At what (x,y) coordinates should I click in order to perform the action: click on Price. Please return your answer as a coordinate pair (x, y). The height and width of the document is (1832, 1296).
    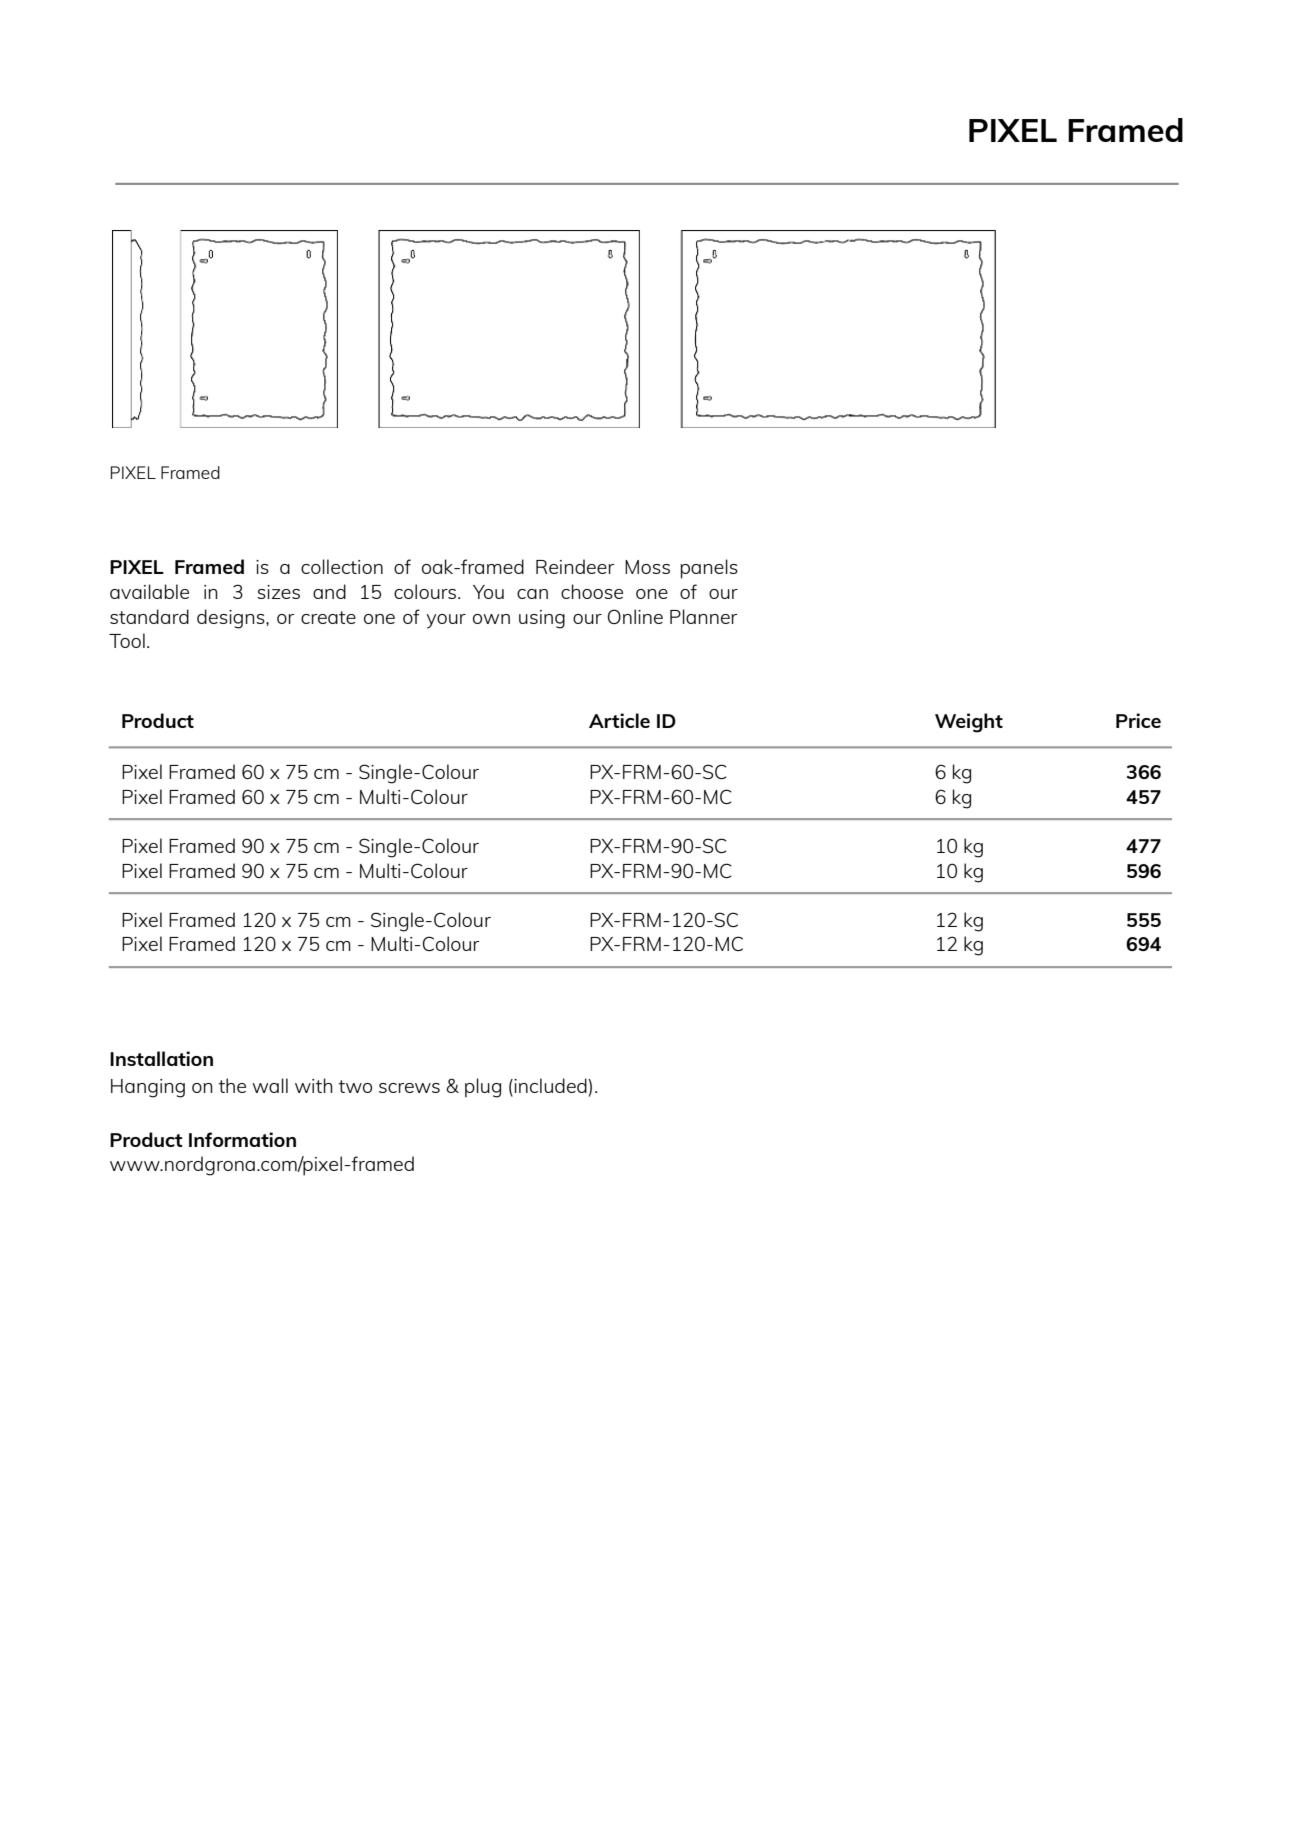
    Looking at the image, I should click on (1138, 720).
